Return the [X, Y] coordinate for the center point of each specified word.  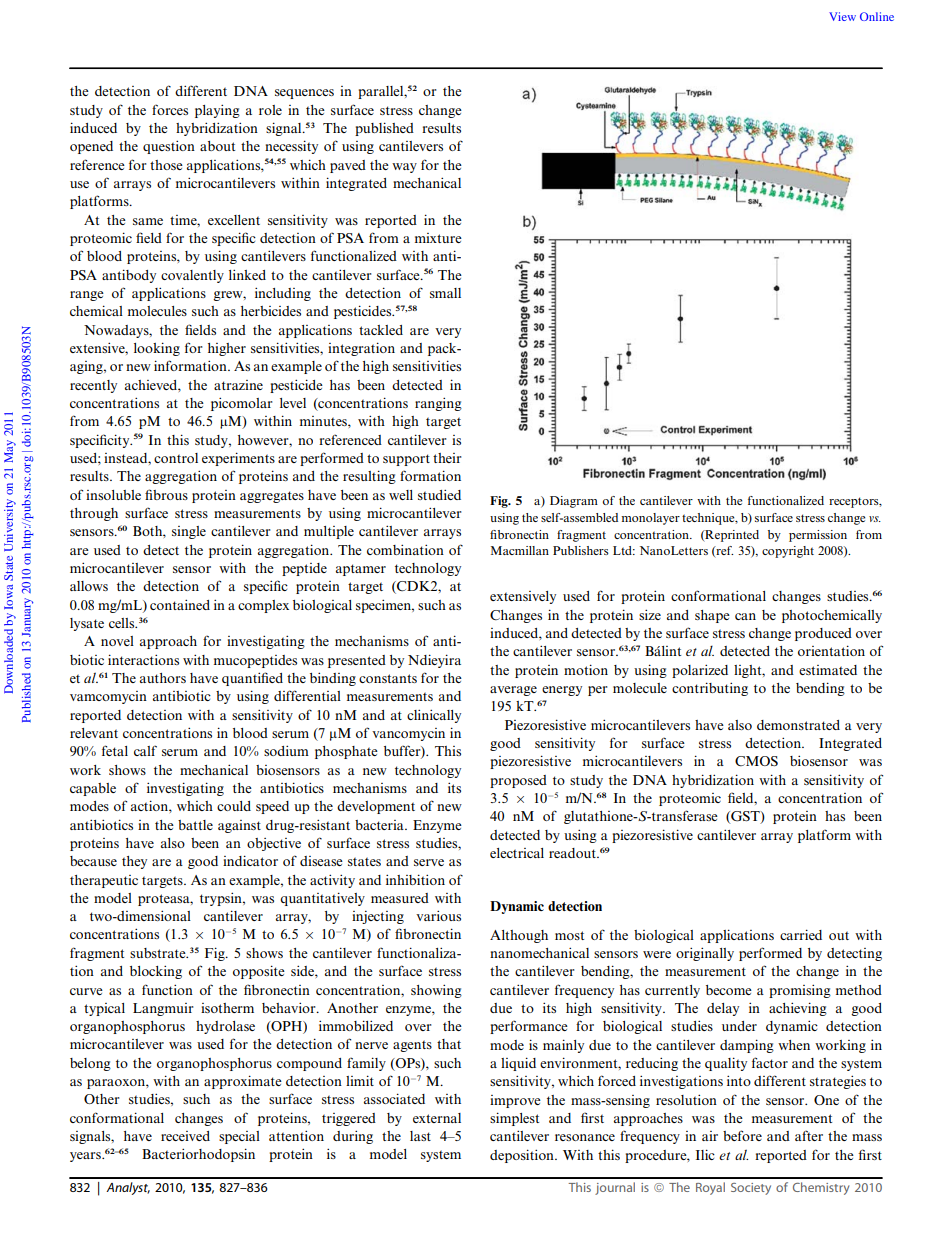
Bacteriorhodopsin [198, 1155]
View [842, 16]
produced [823, 634]
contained [180, 604]
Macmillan [520, 550]
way [404, 168]
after [809, 1135]
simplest [514, 1119]
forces [170, 109]
